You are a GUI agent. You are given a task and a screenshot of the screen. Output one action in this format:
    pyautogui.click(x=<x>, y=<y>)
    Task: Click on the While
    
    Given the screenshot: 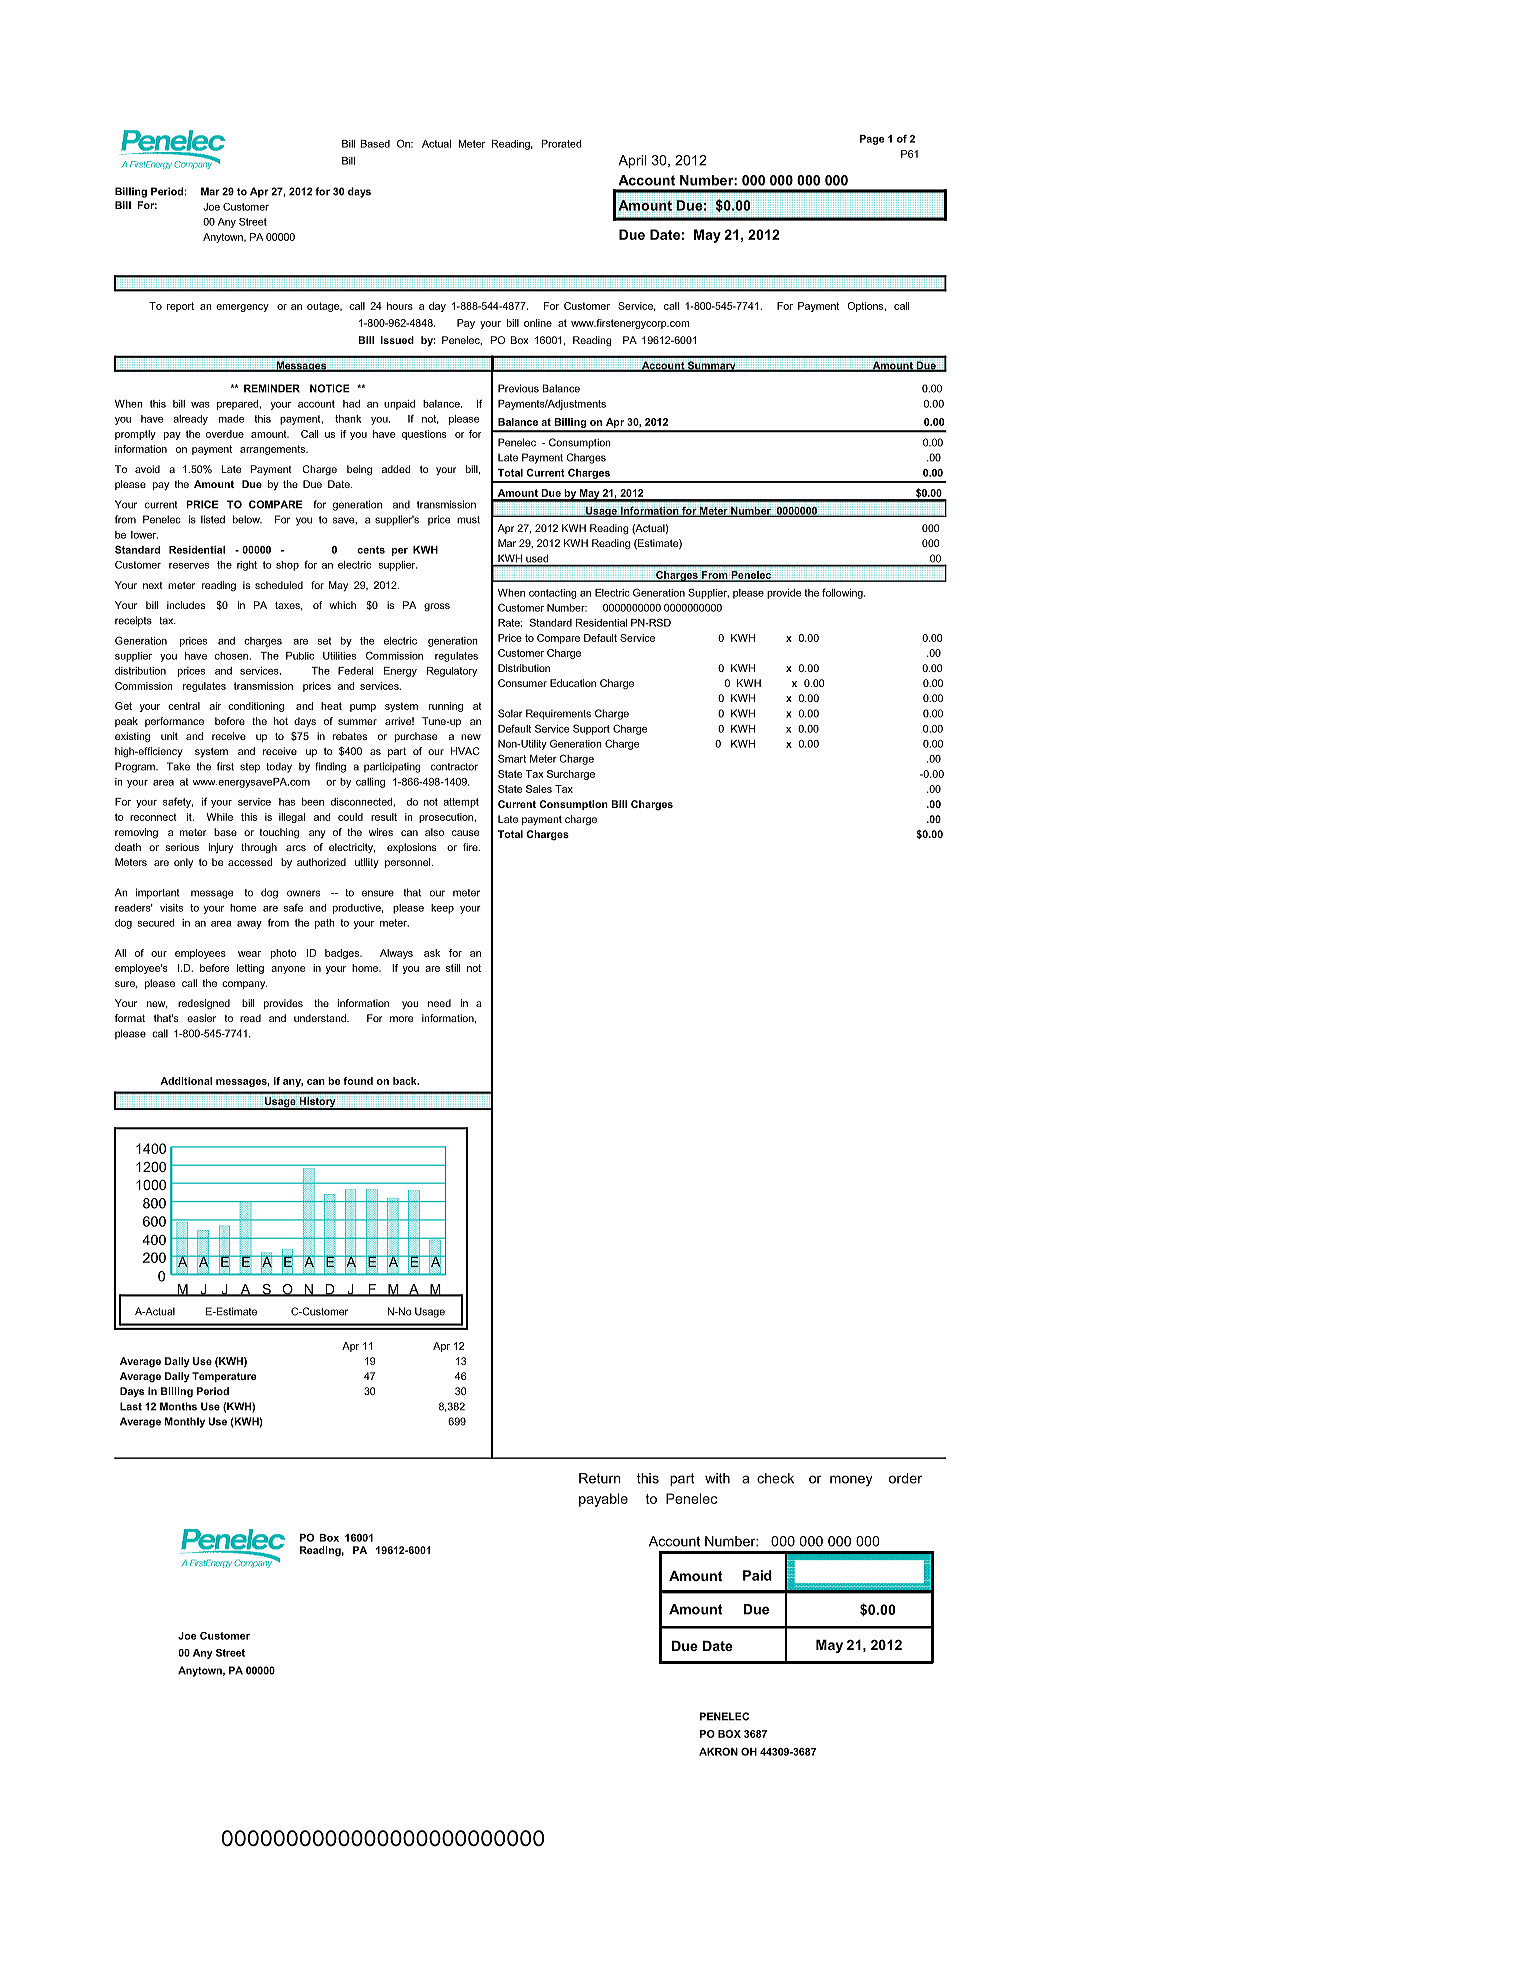 What is the action you would take?
    pyautogui.click(x=219, y=817)
